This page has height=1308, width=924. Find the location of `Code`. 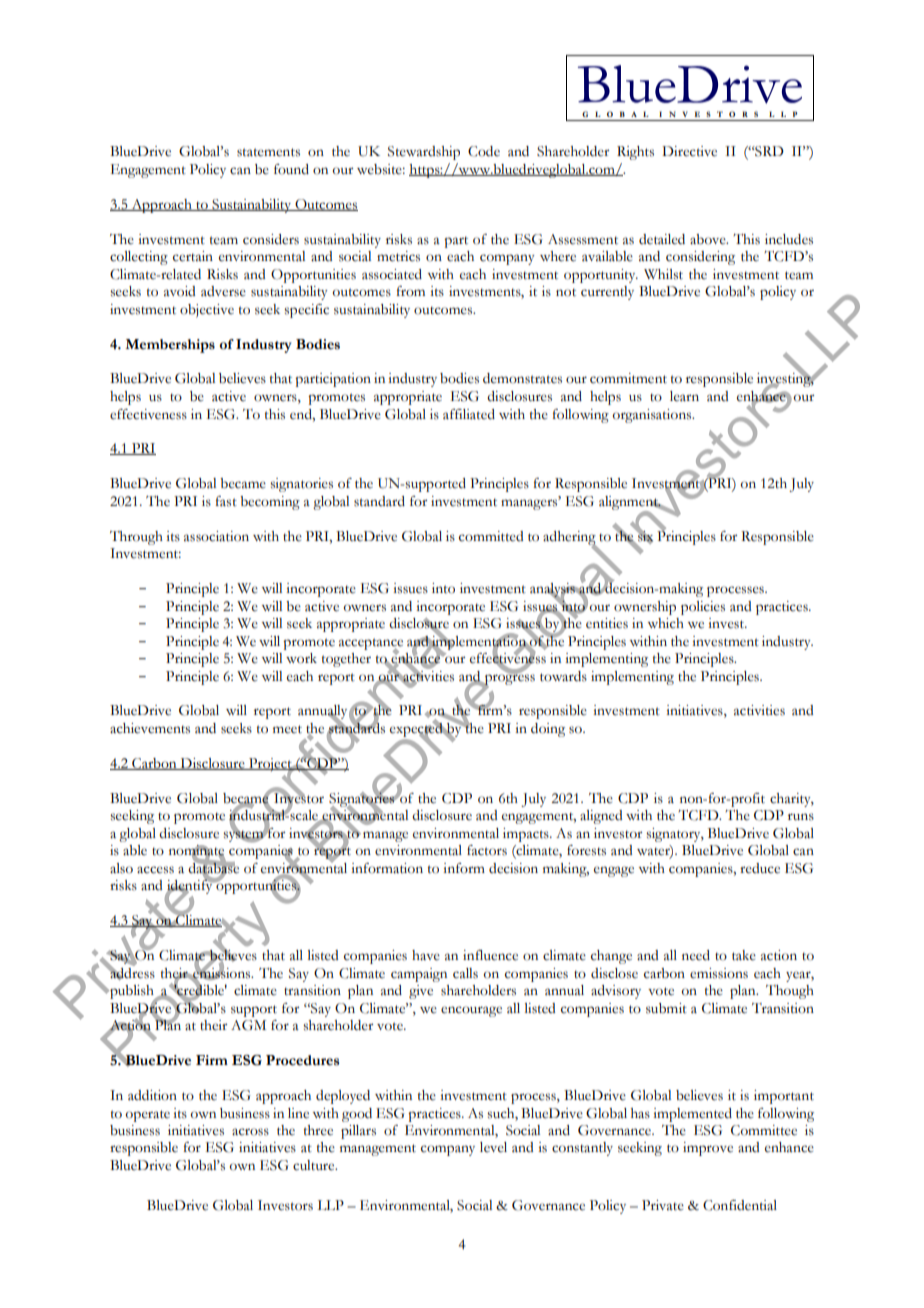

Code is located at coordinates (484, 151).
